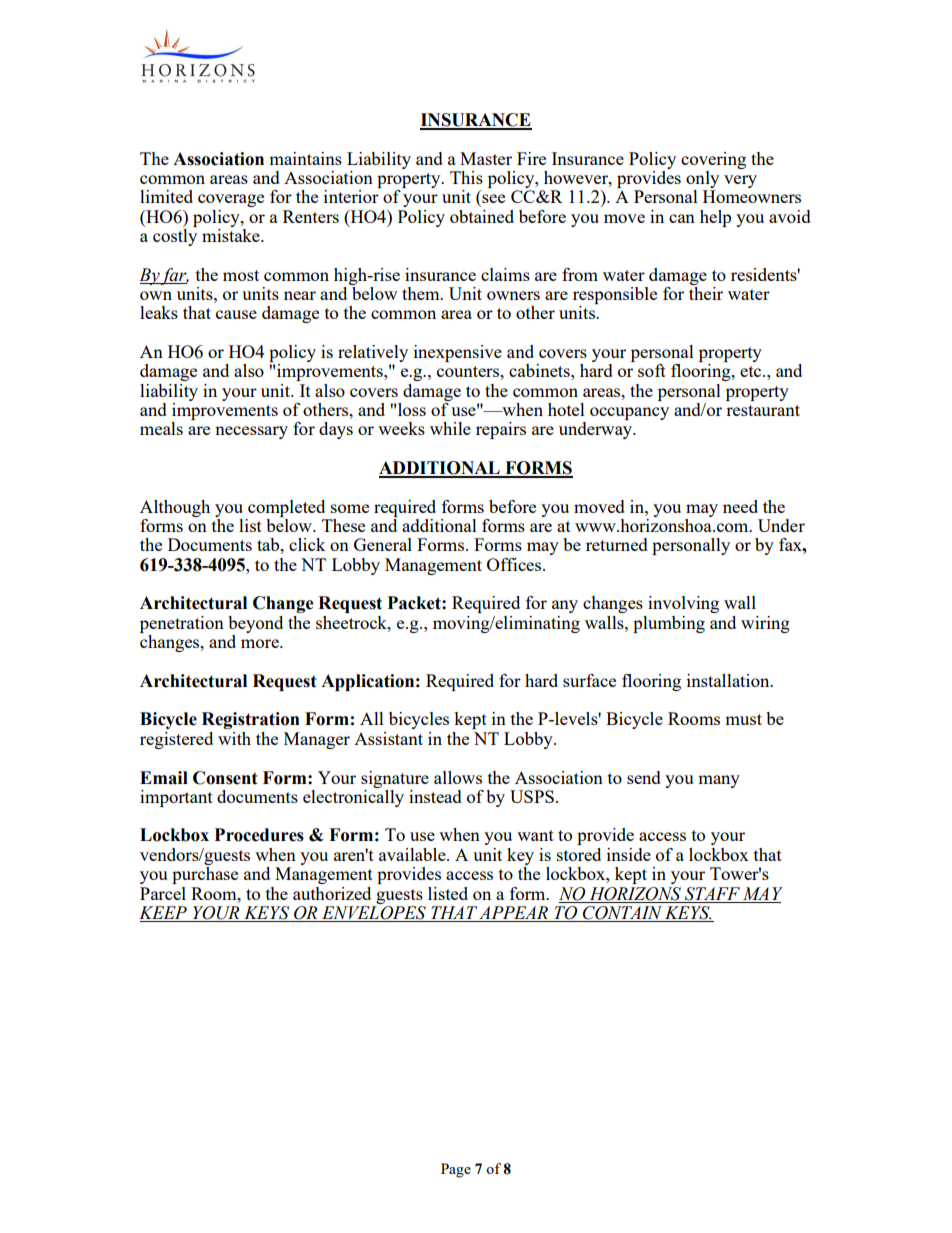 The width and height of the screenshot is (952, 1233). Describe the element at coordinates (702, 181) in the screenshot. I see `only` at that location.
